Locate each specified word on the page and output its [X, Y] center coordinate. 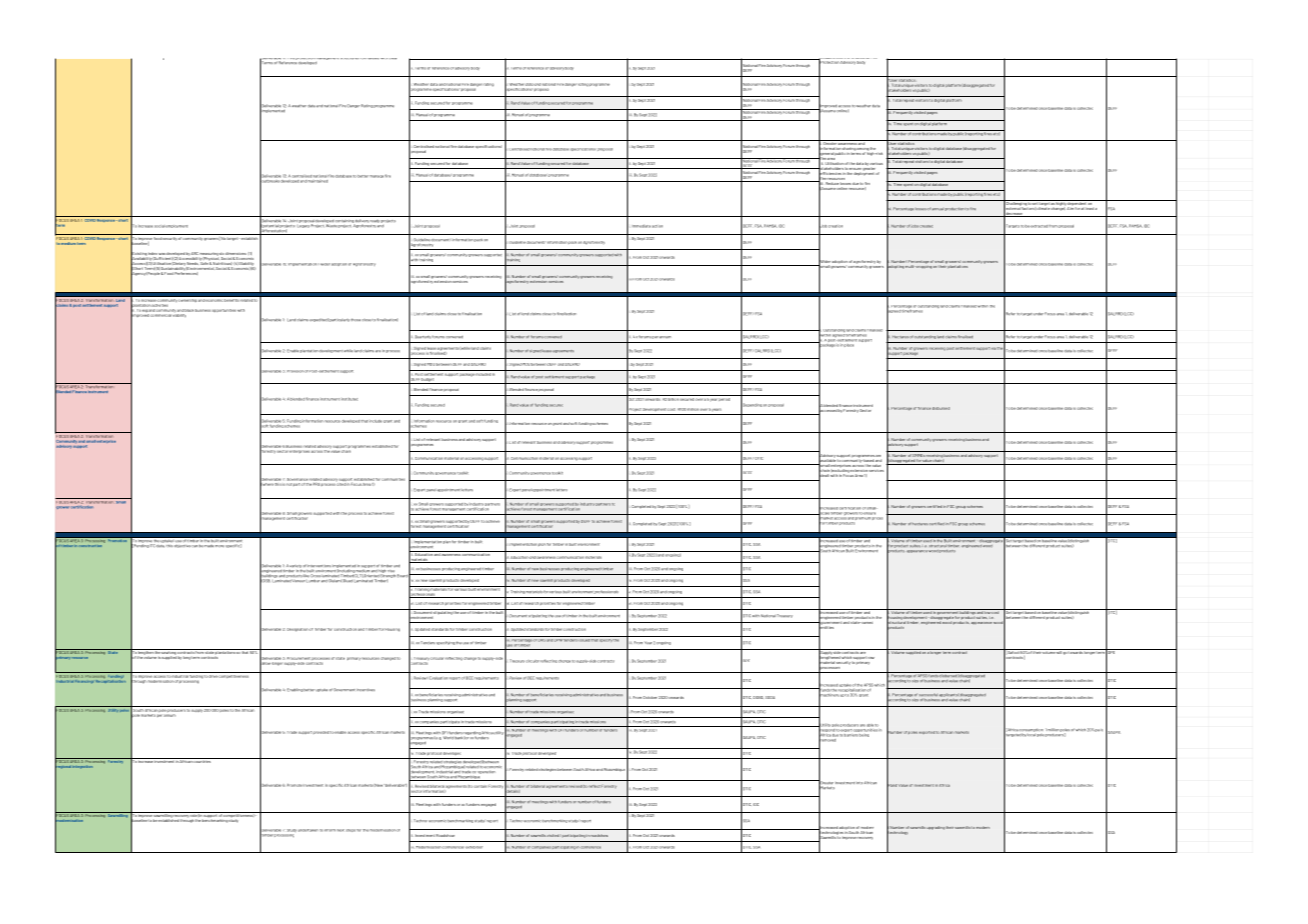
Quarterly [423, 337]
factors [1027, 207]
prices [877, 517]
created [926, 226]
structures [350, 59]
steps [350, 830]
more [219, 546]
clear [393, 59]
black [189, 310]
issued [584, 639]
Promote [294, 785]
